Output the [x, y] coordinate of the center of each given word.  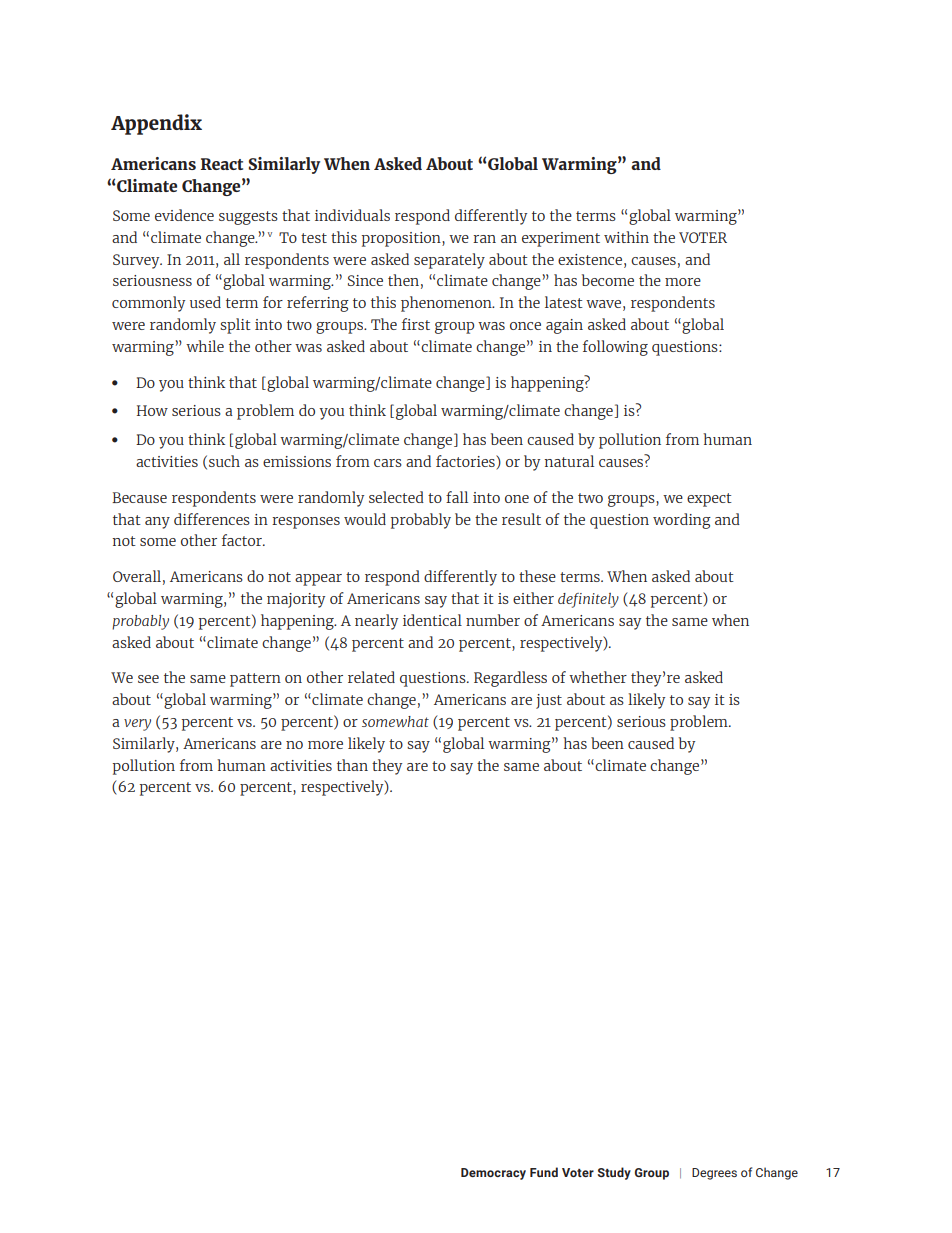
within [626, 237]
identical [432, 620]
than [352, 765]
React [222, 164]
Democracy [493, 1174]
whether [598, 677]
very [137, 725]
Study [614, 1173]
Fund [544, 1172]
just [549, 701]
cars [388, 463]
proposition [402, 239]
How [152, 410]
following [615, 348]
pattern [255, 680]
